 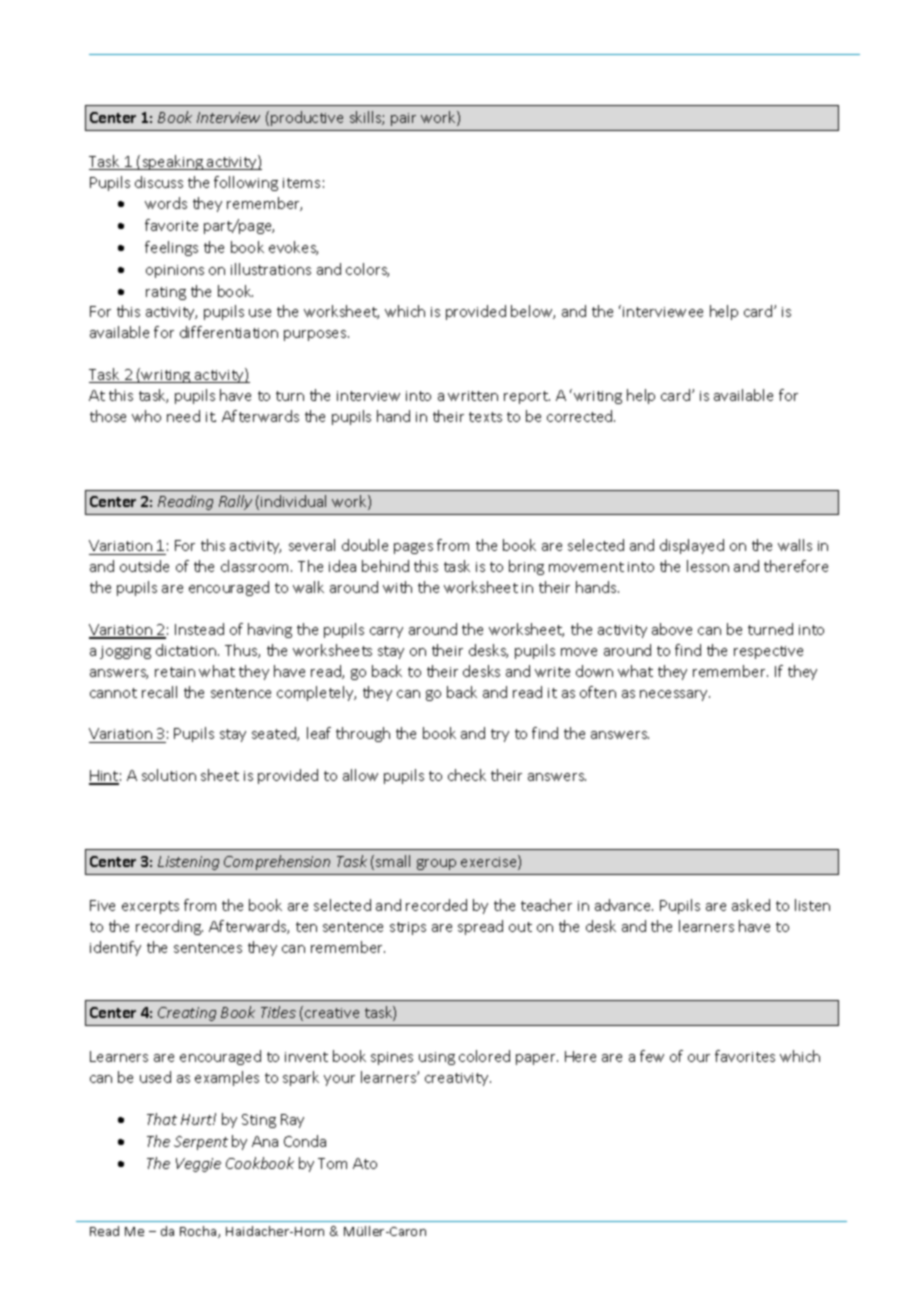 I want to click on Veggie, so click(x=198, y=1165).
